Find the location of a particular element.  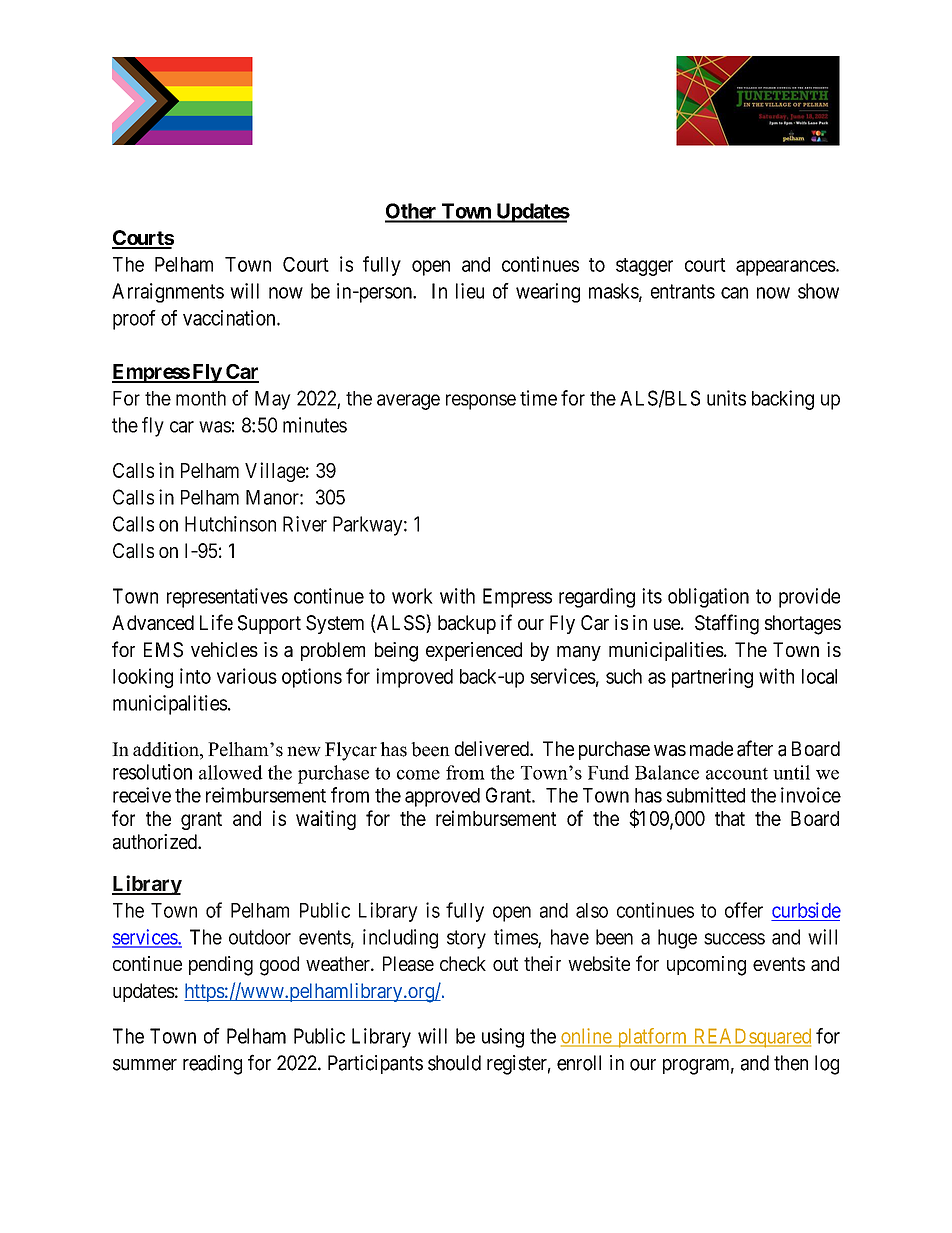

allowed is located at coordinates (231, 772).
